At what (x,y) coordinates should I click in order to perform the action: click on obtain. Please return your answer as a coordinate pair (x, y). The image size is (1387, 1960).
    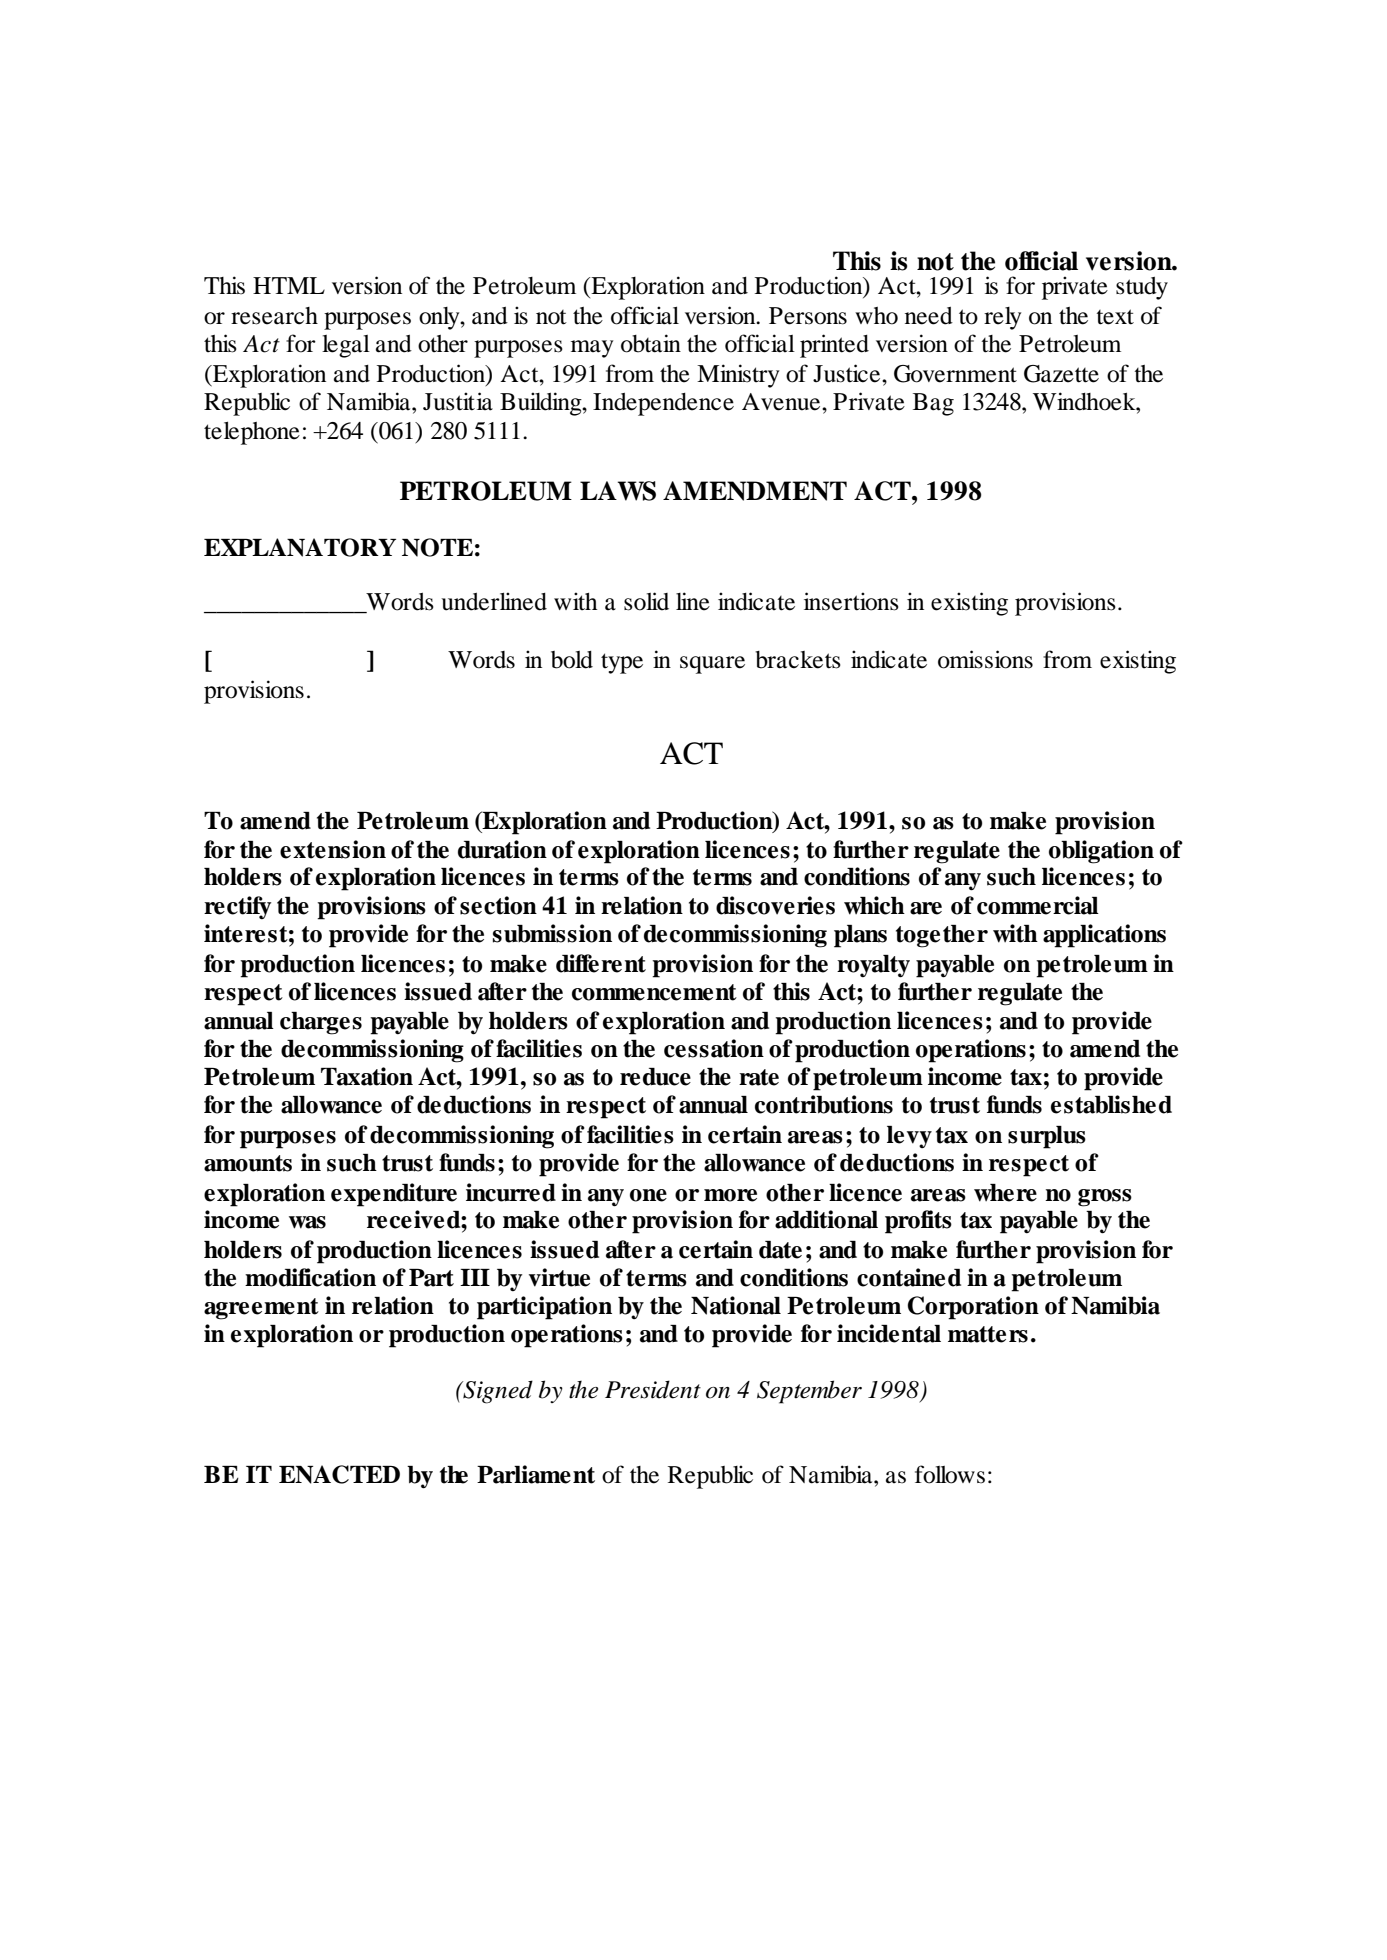
    Looking at the image, I should click on (651, 343).
